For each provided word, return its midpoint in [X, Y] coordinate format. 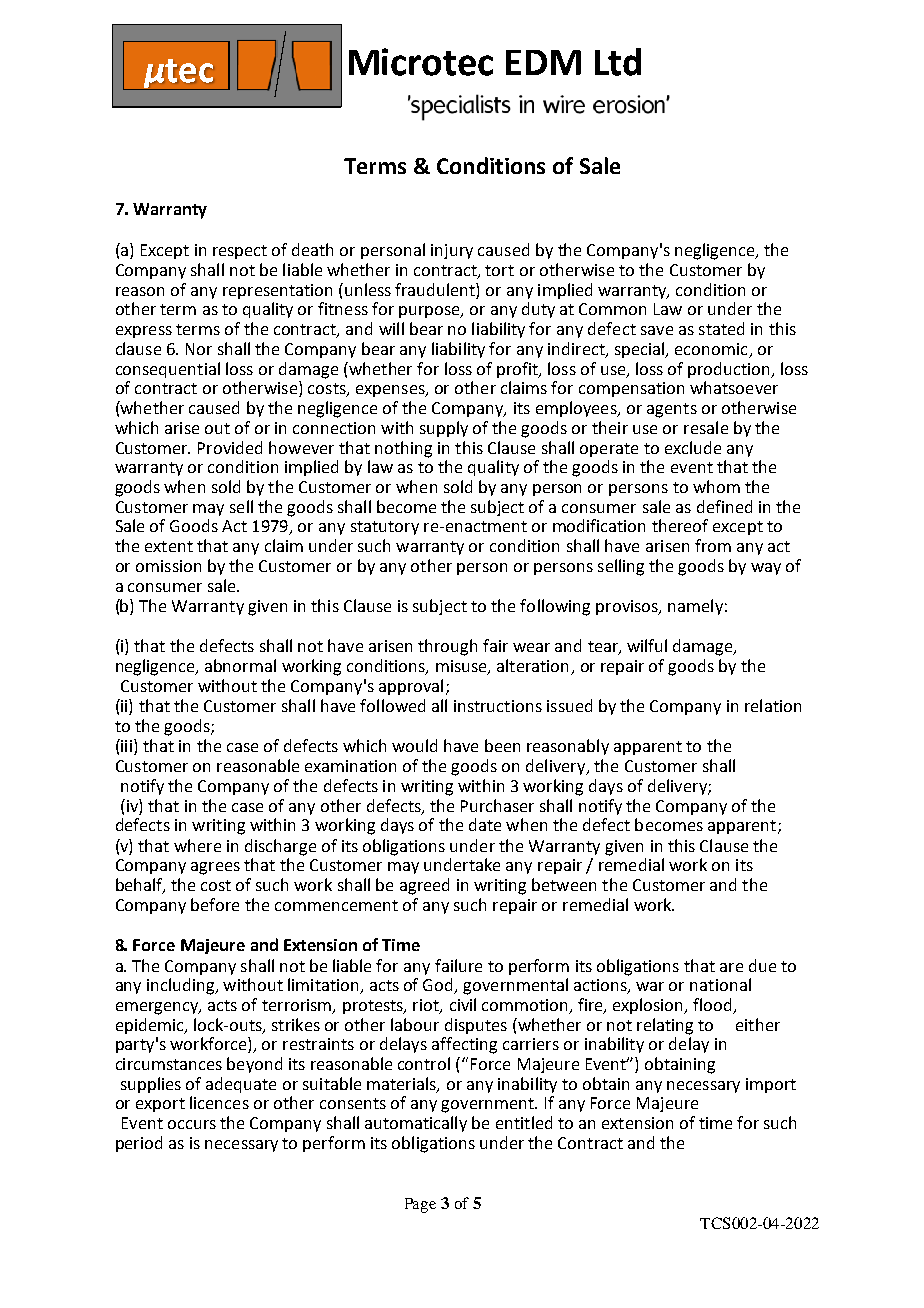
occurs [192, 1124]
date [485, 824]
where [197, 845]
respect [240, 252]
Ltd [618, 62]
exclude [693, 447]
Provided [230, 447]
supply [444, 429]
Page [420, 1205]
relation [773, 705]
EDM [543, 62]
